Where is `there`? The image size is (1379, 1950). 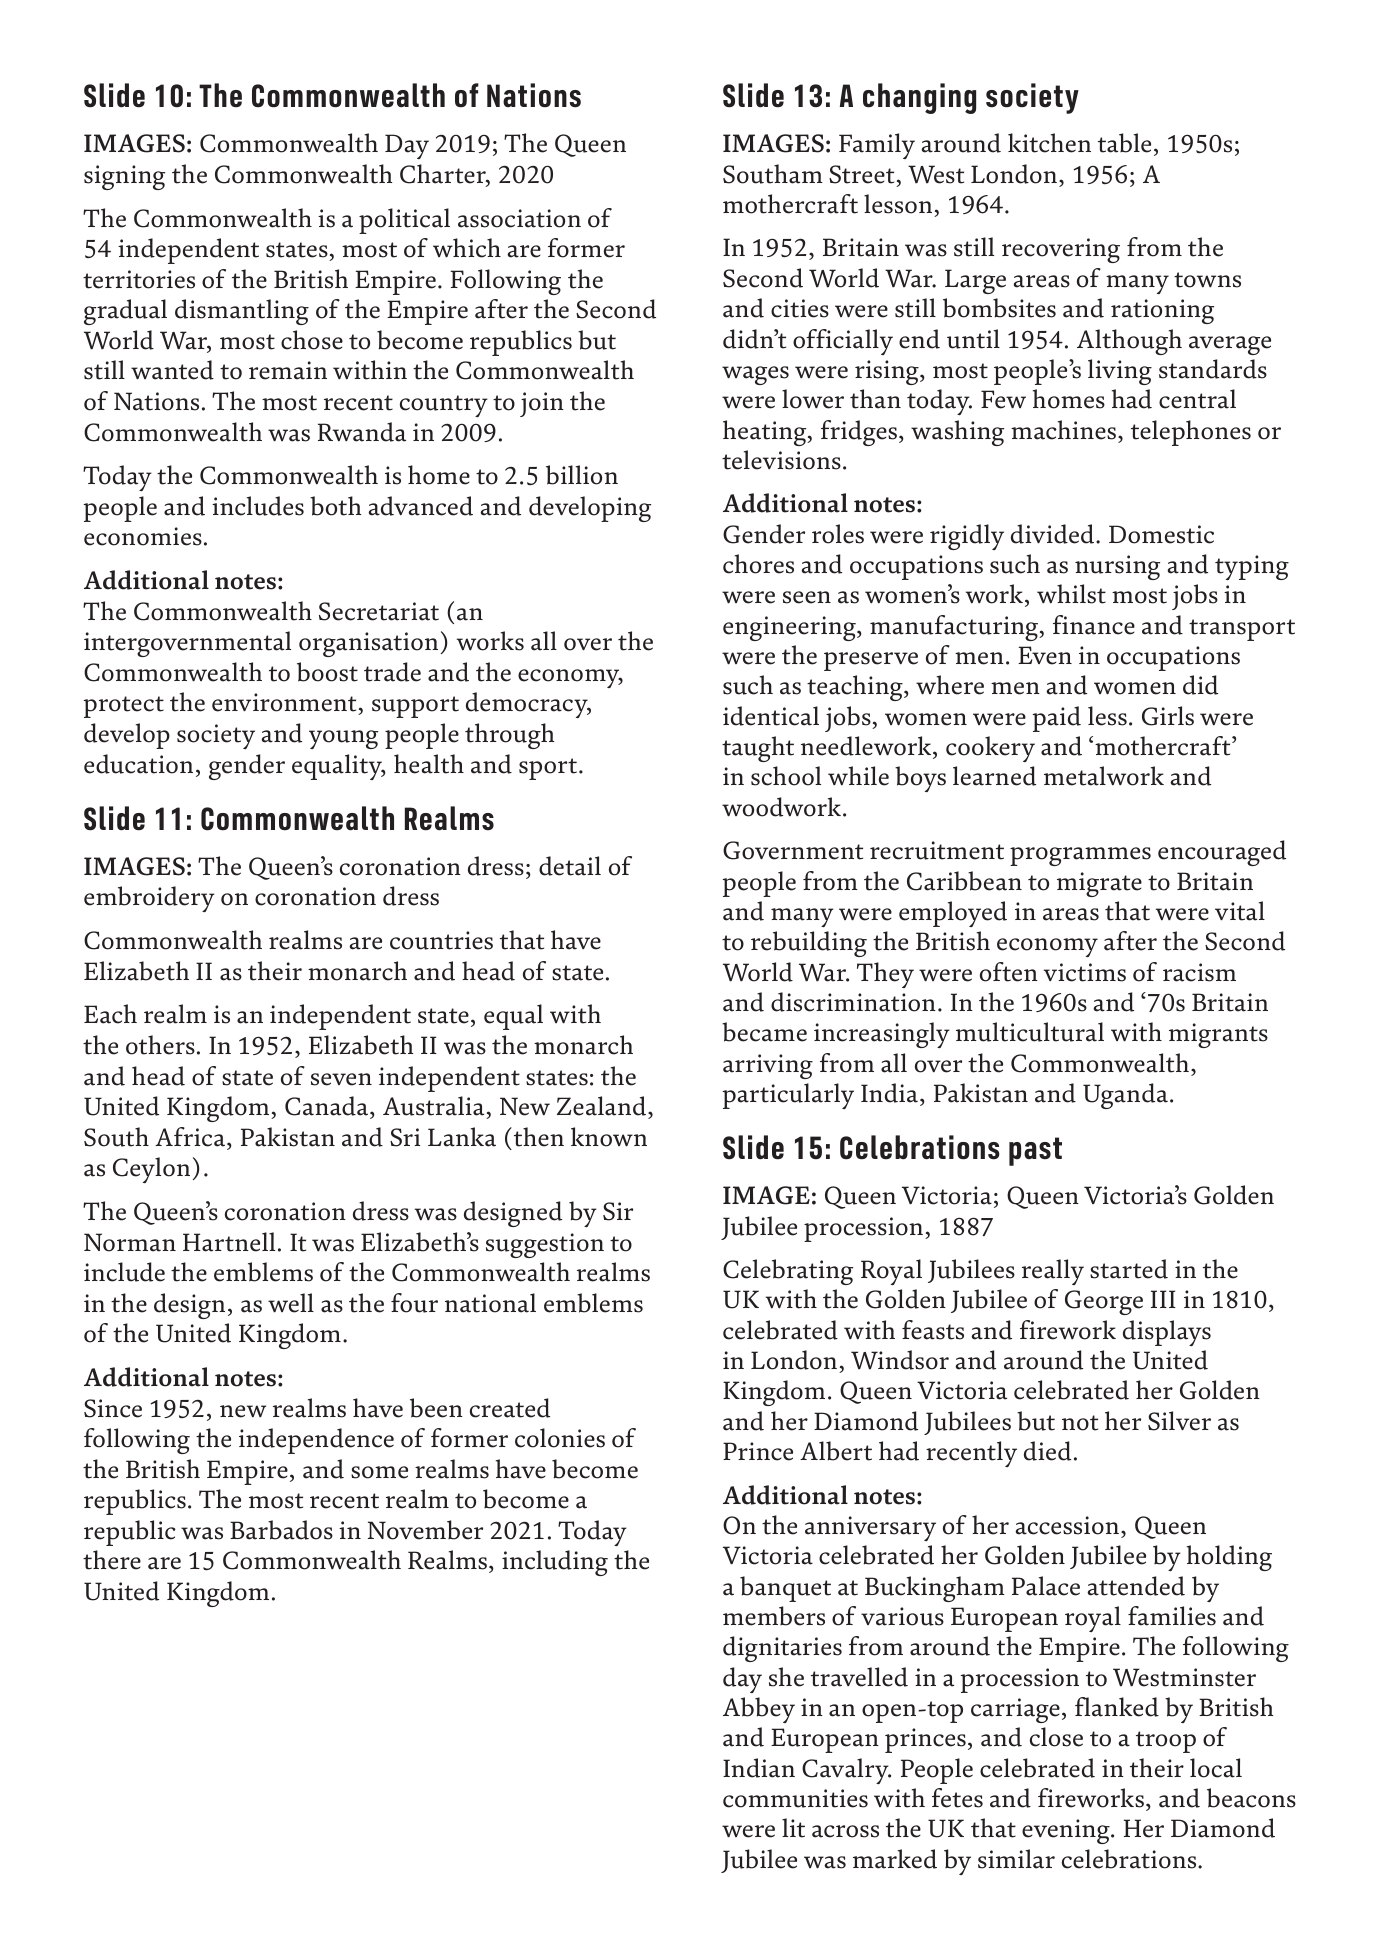
there is located at coordinates (112, 1560).
